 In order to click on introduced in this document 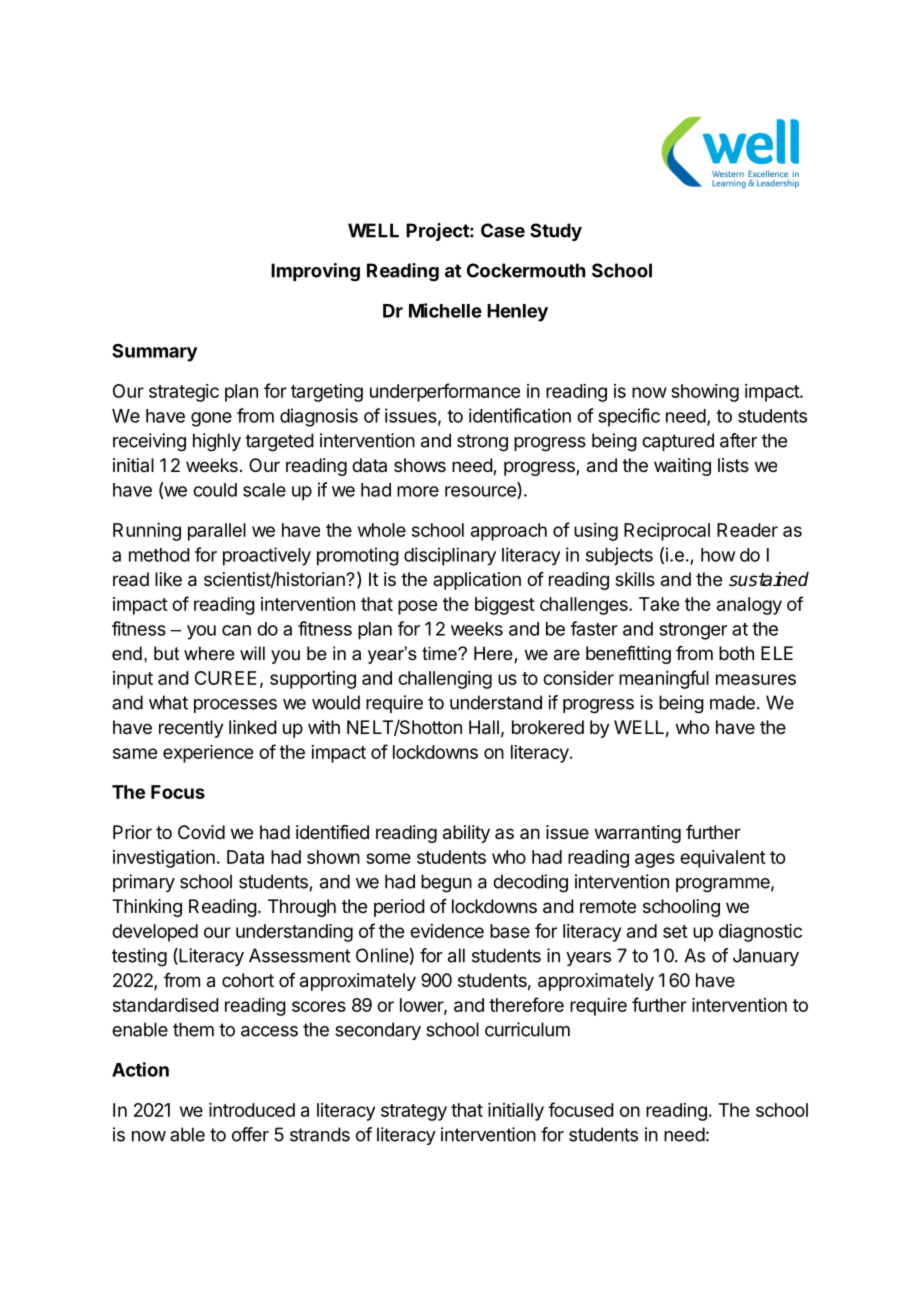, I will do `click(252, 1110)`.
